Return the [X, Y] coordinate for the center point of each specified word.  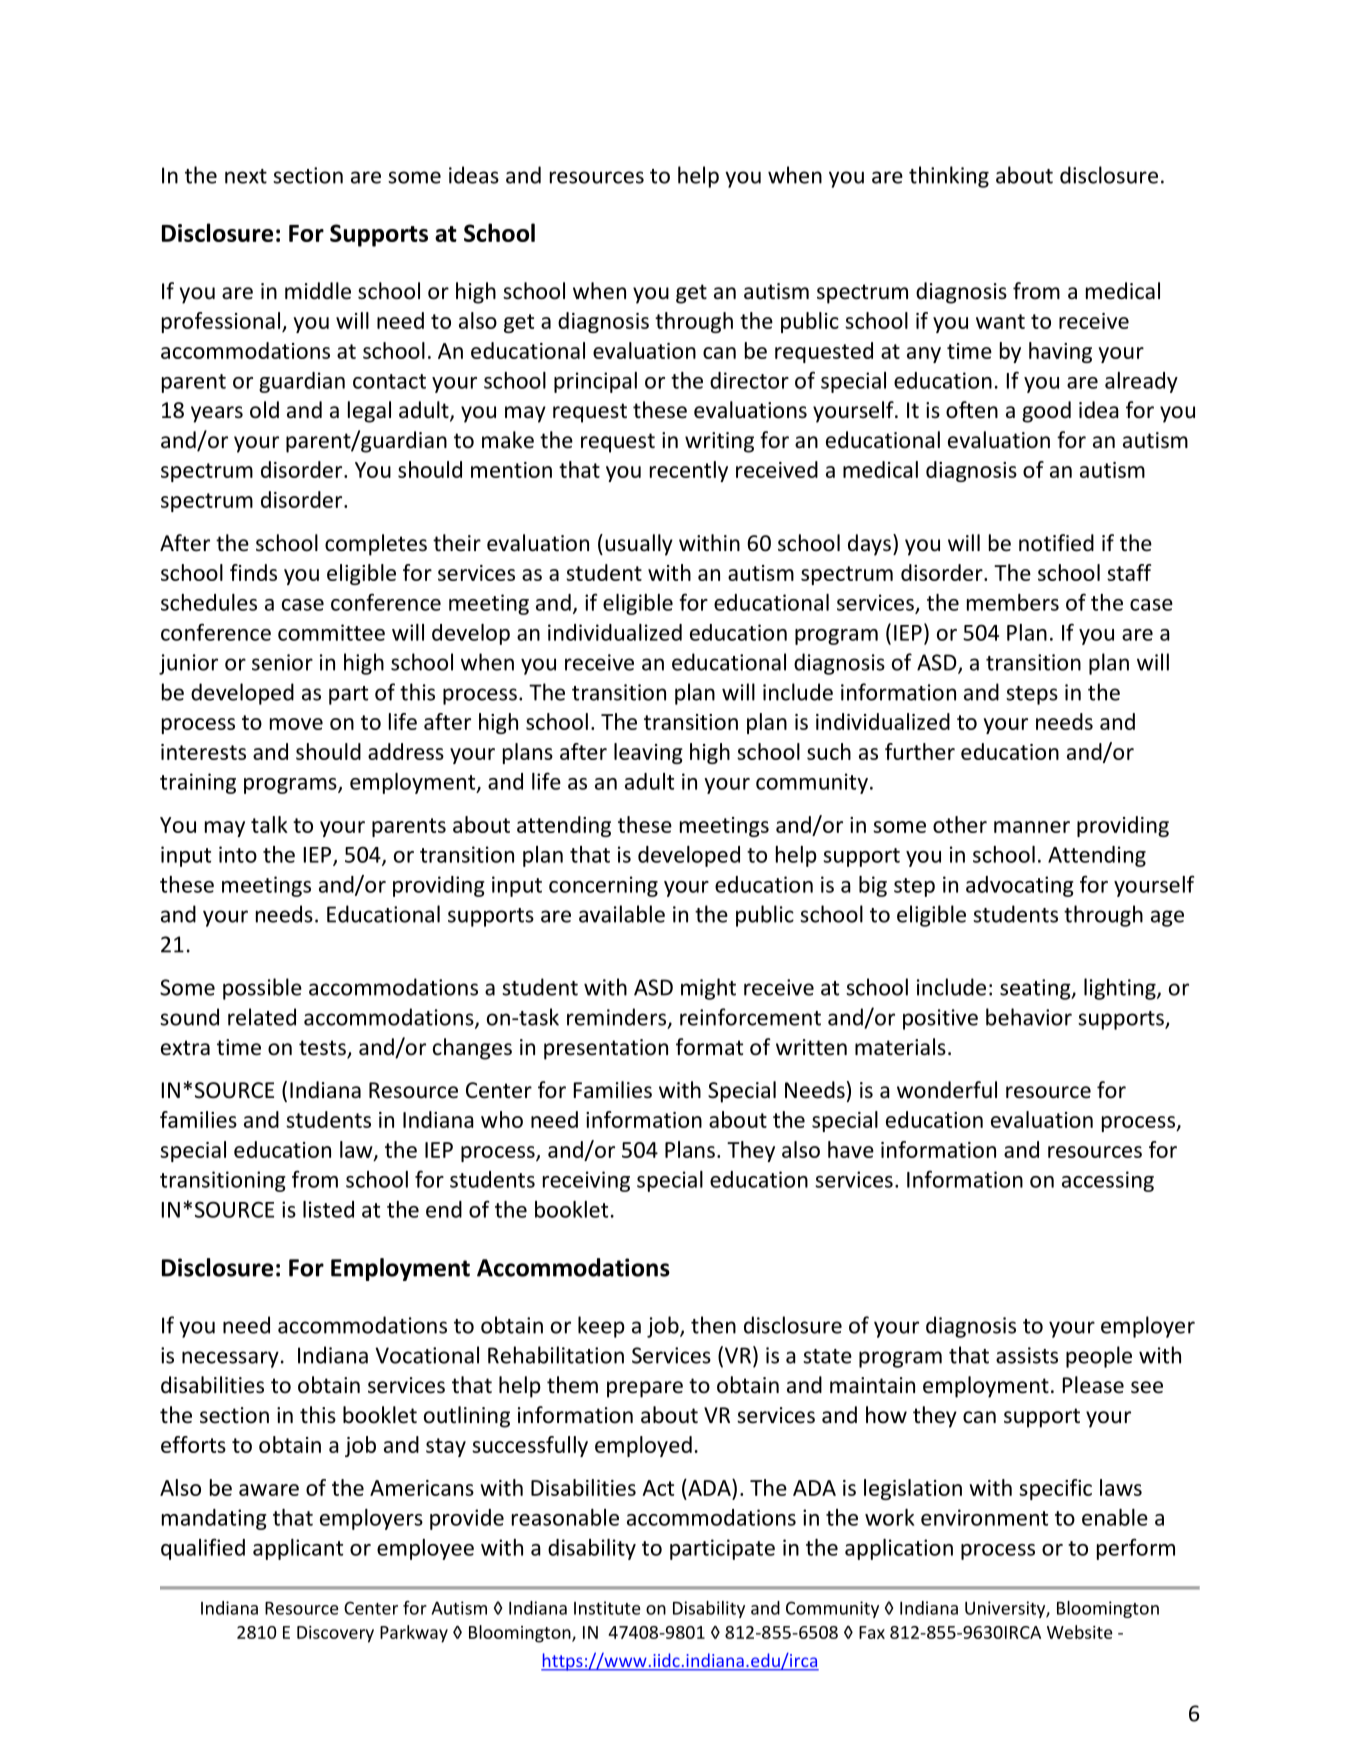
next [246, 176]
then [713, 1325]
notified [1056, 543]
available [622, 914]
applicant [298, 1549]
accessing [1108, 1181]
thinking [949, 177]
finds [253, 572]
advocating [1020, 886]
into [238, 854]
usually [639, 545]
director [749, 380]
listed [328, 1209]
